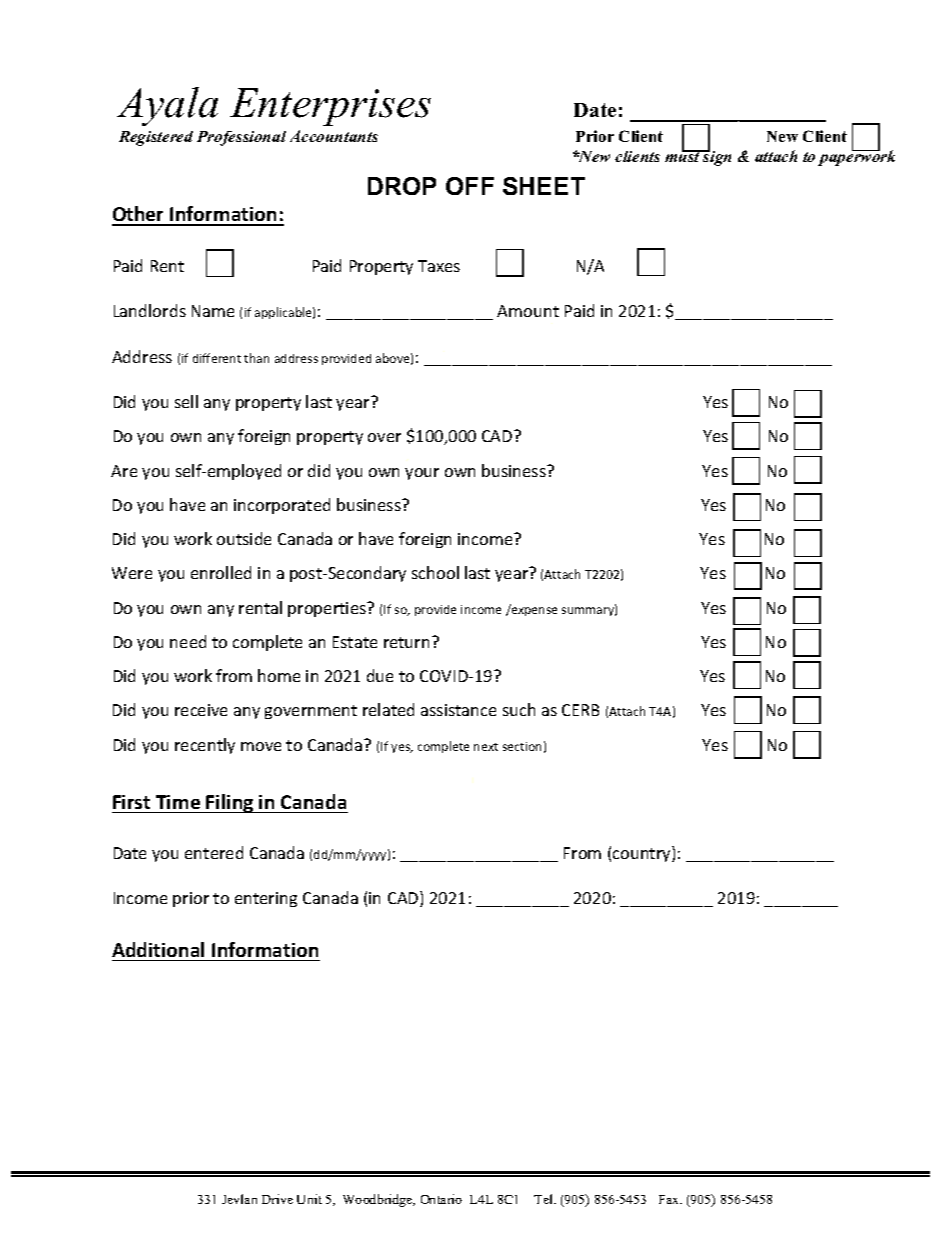  I want to click on expense, so click(533, 610).
